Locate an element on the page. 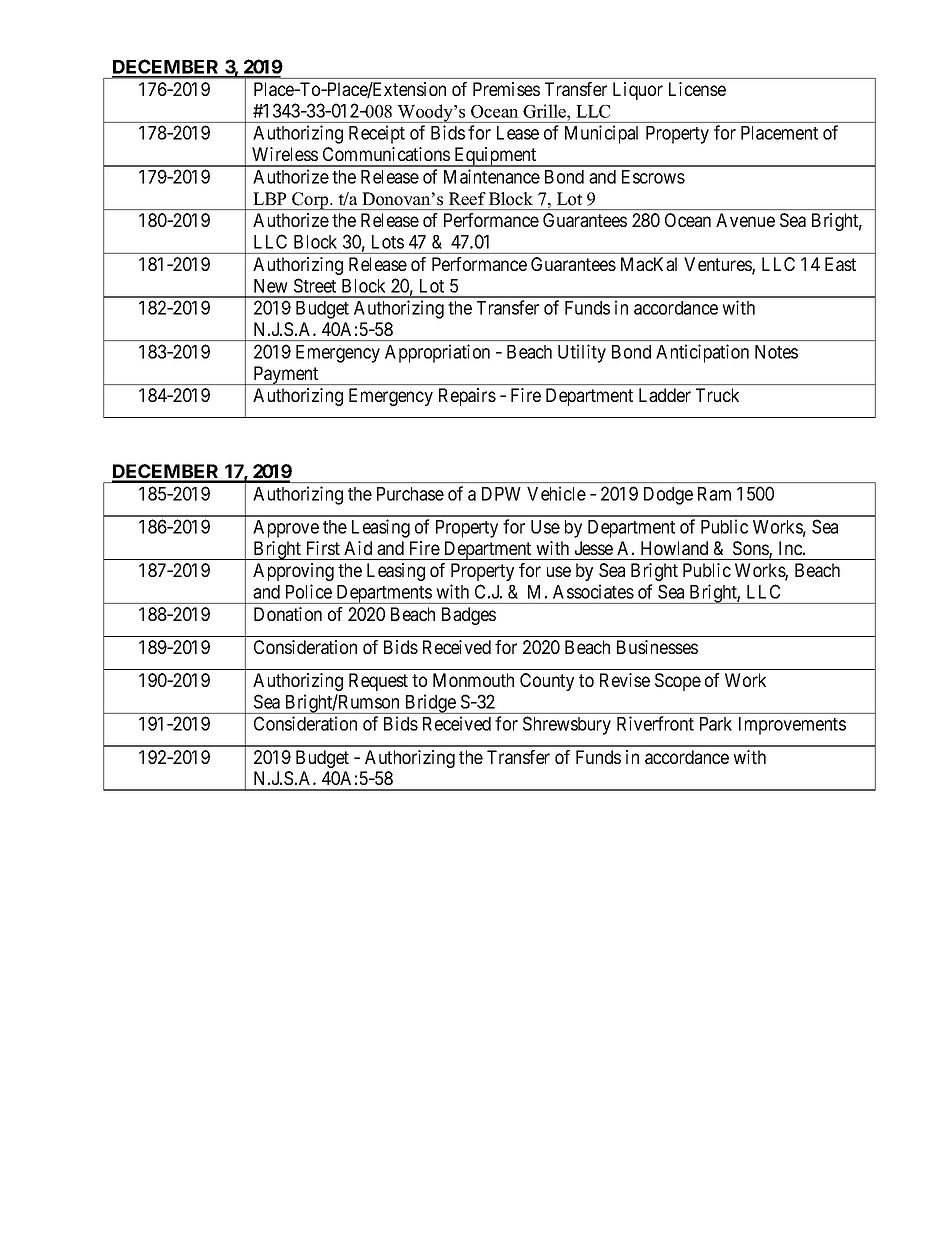 The height and width of the page is (1233, 952). Truck is located at coordinates (717, 395).
